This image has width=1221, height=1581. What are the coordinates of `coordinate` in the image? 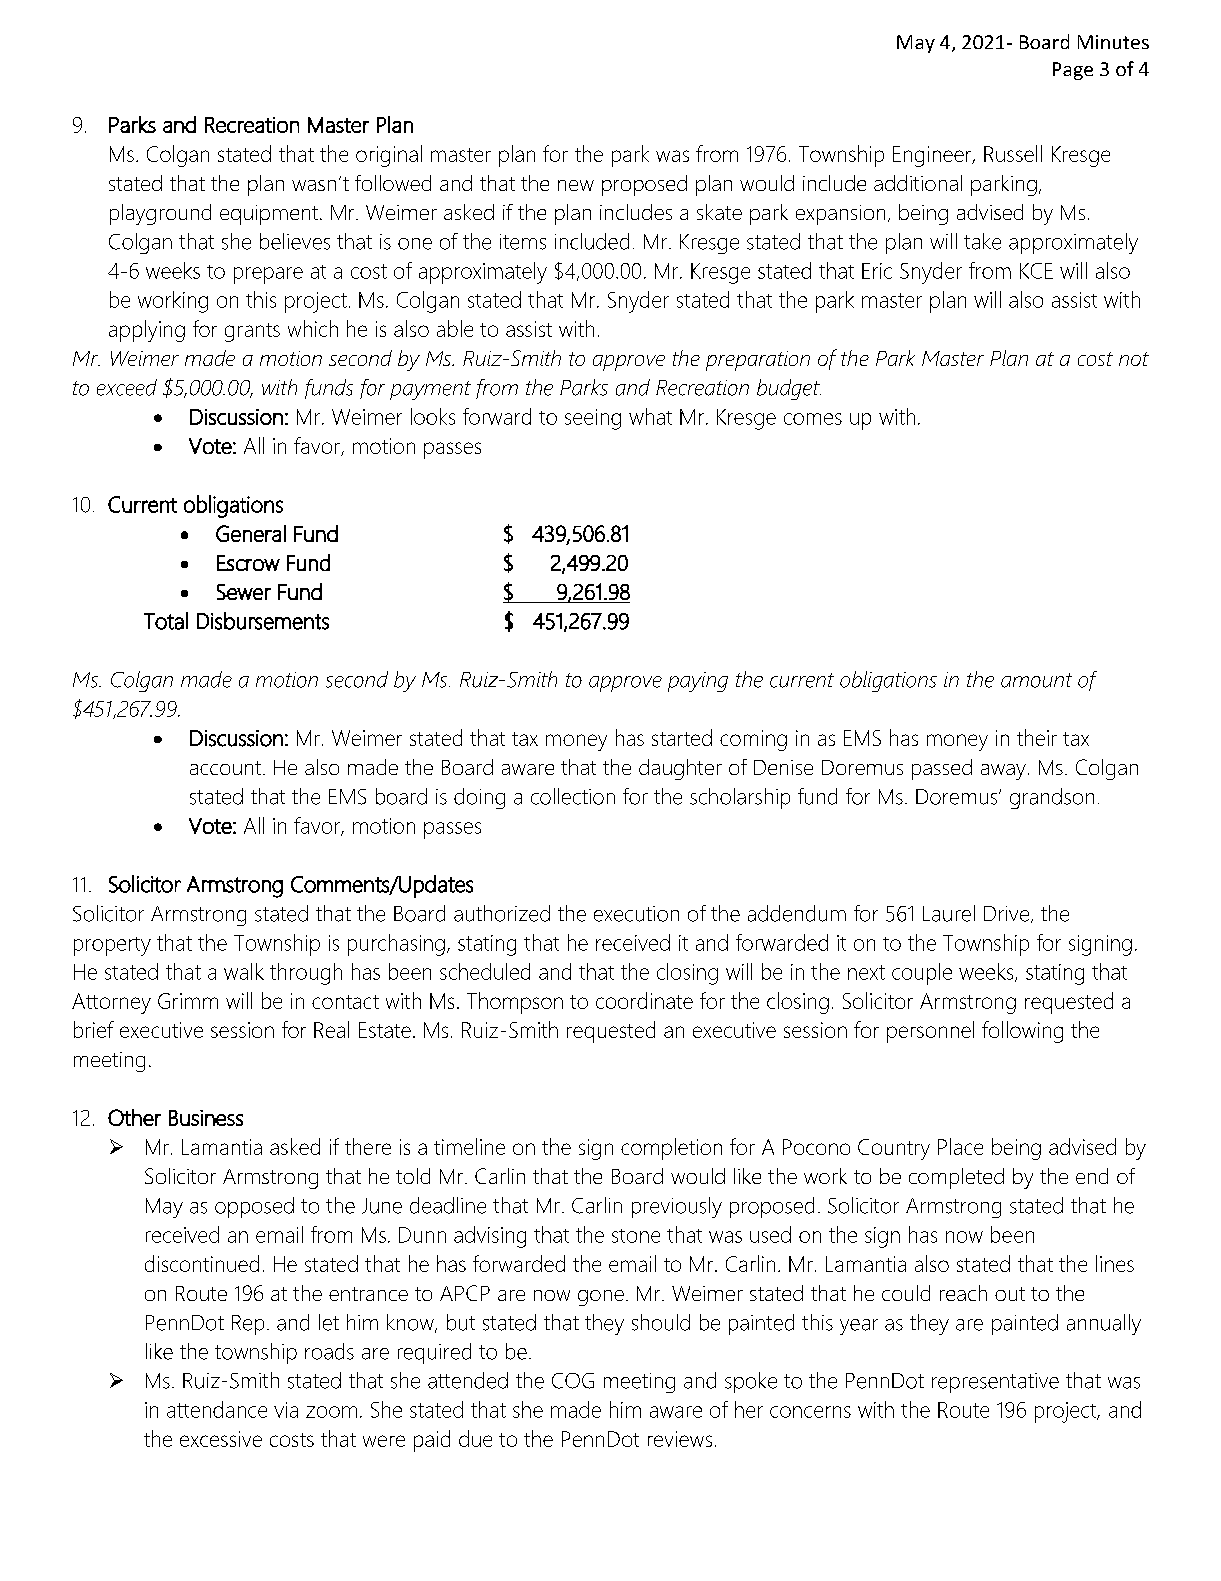 It's located at (644, 1000).
